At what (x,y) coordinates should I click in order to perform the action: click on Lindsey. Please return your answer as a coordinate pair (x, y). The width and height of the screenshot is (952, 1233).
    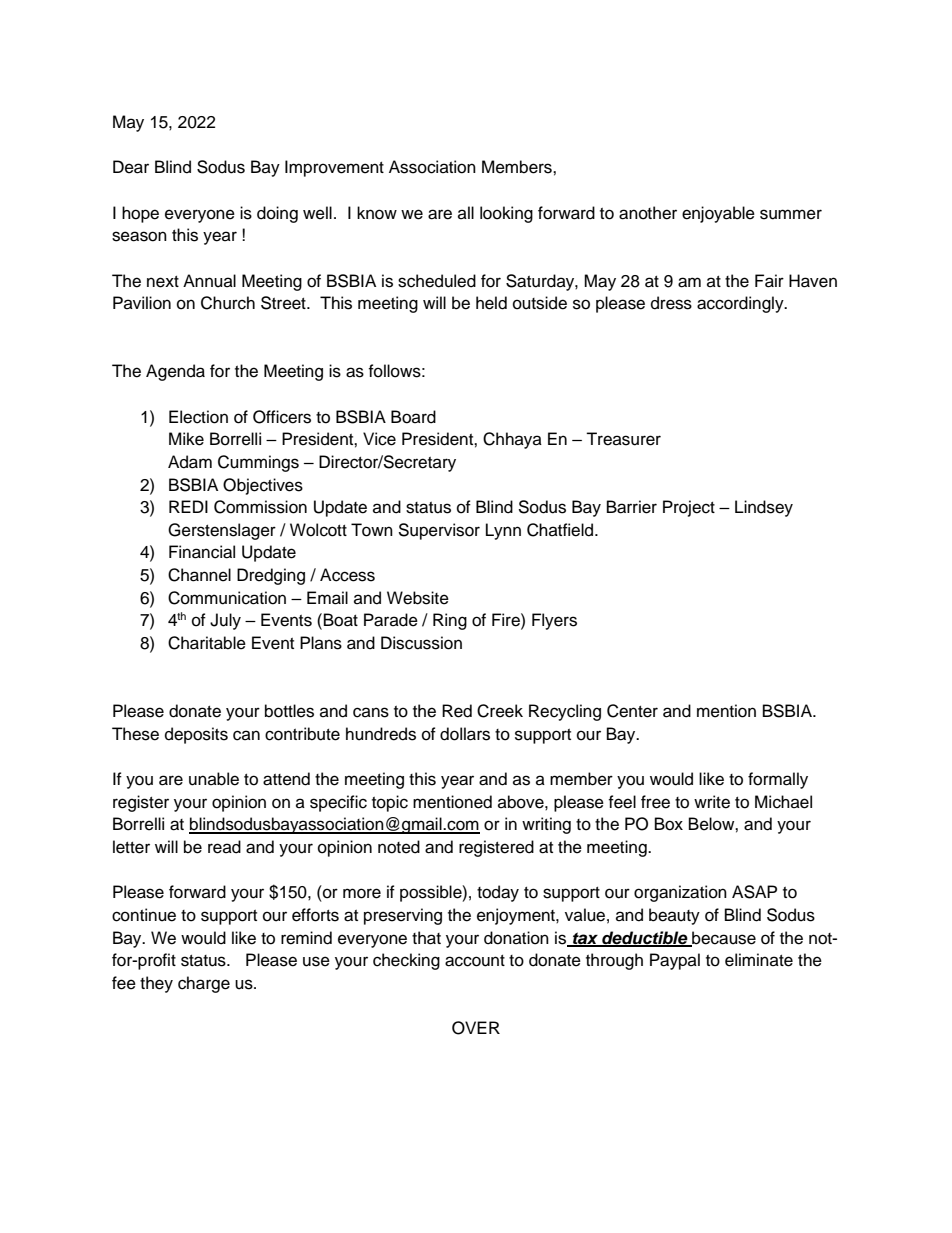
    Looking at the image, I should click on (764, 508).
